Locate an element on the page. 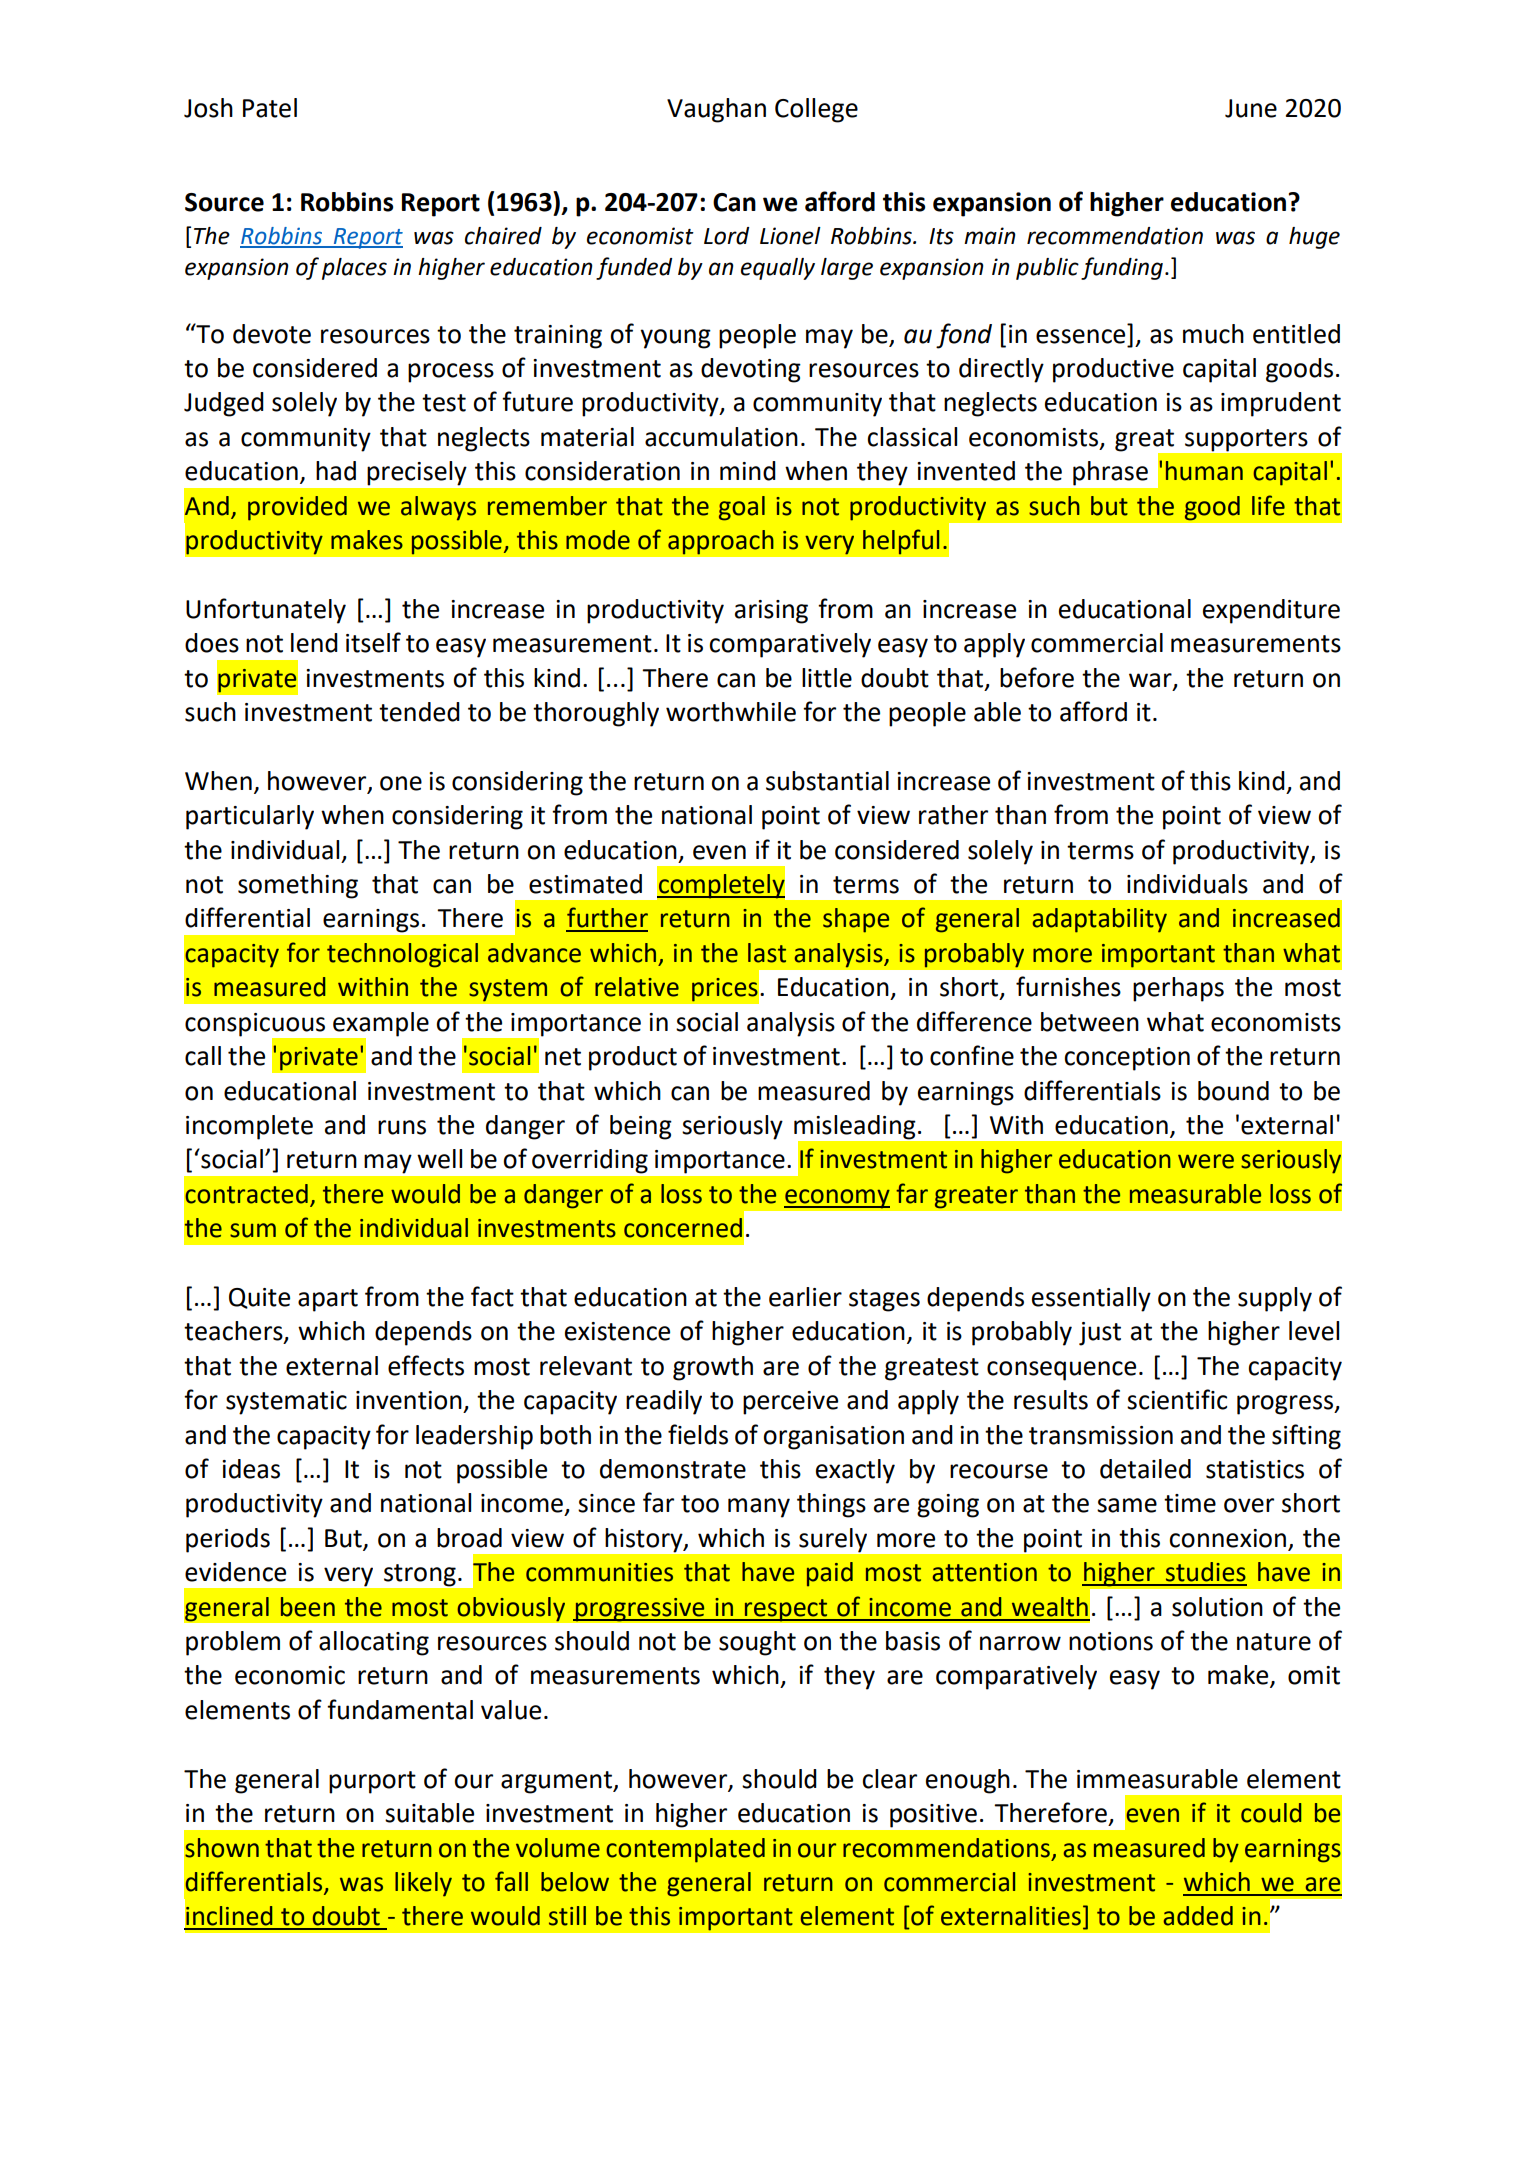 The image size is (1526, 2157). lend is located at coordinates (314, 643).
